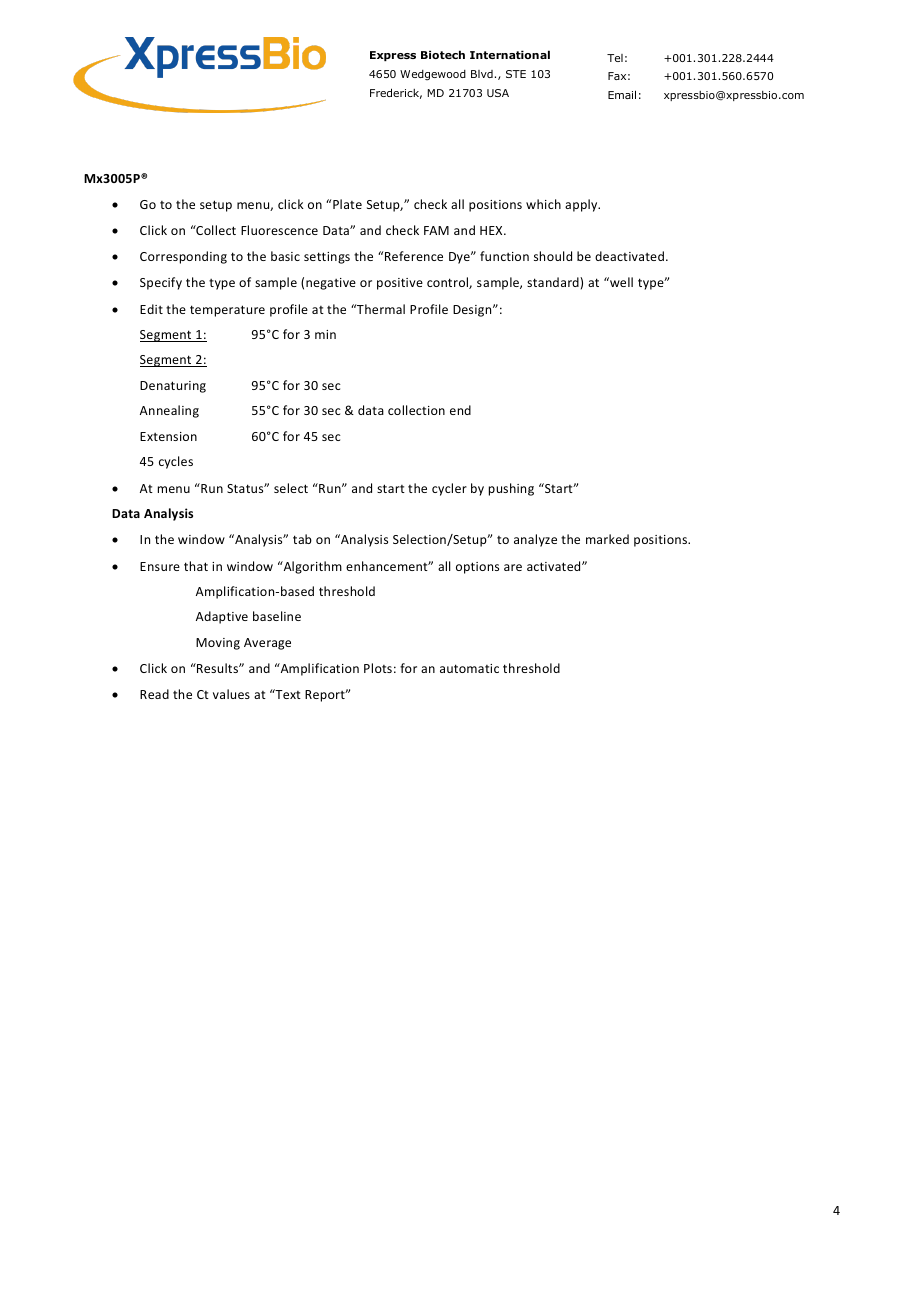  What do you see at coordinates (516, 74) in the document?
I see `STE` at bounding box center [516, 74].
